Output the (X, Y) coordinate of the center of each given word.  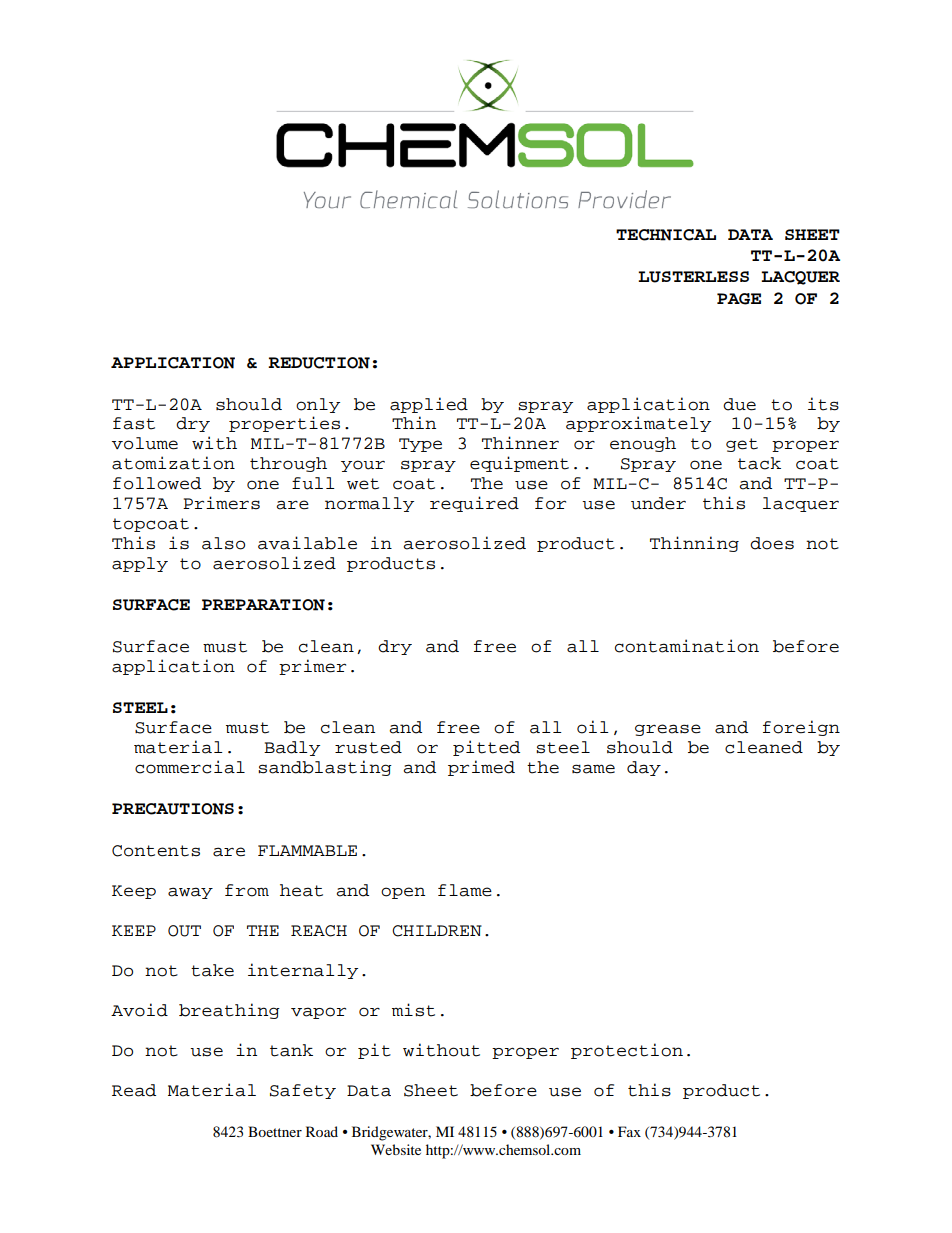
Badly (292, 748)
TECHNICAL (666, 235)
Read (134, 1090)
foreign (801, 728)
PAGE (739, 299)
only (318, 405)
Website (396, 1149)
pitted (486, 748)
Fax (629, 1131)
